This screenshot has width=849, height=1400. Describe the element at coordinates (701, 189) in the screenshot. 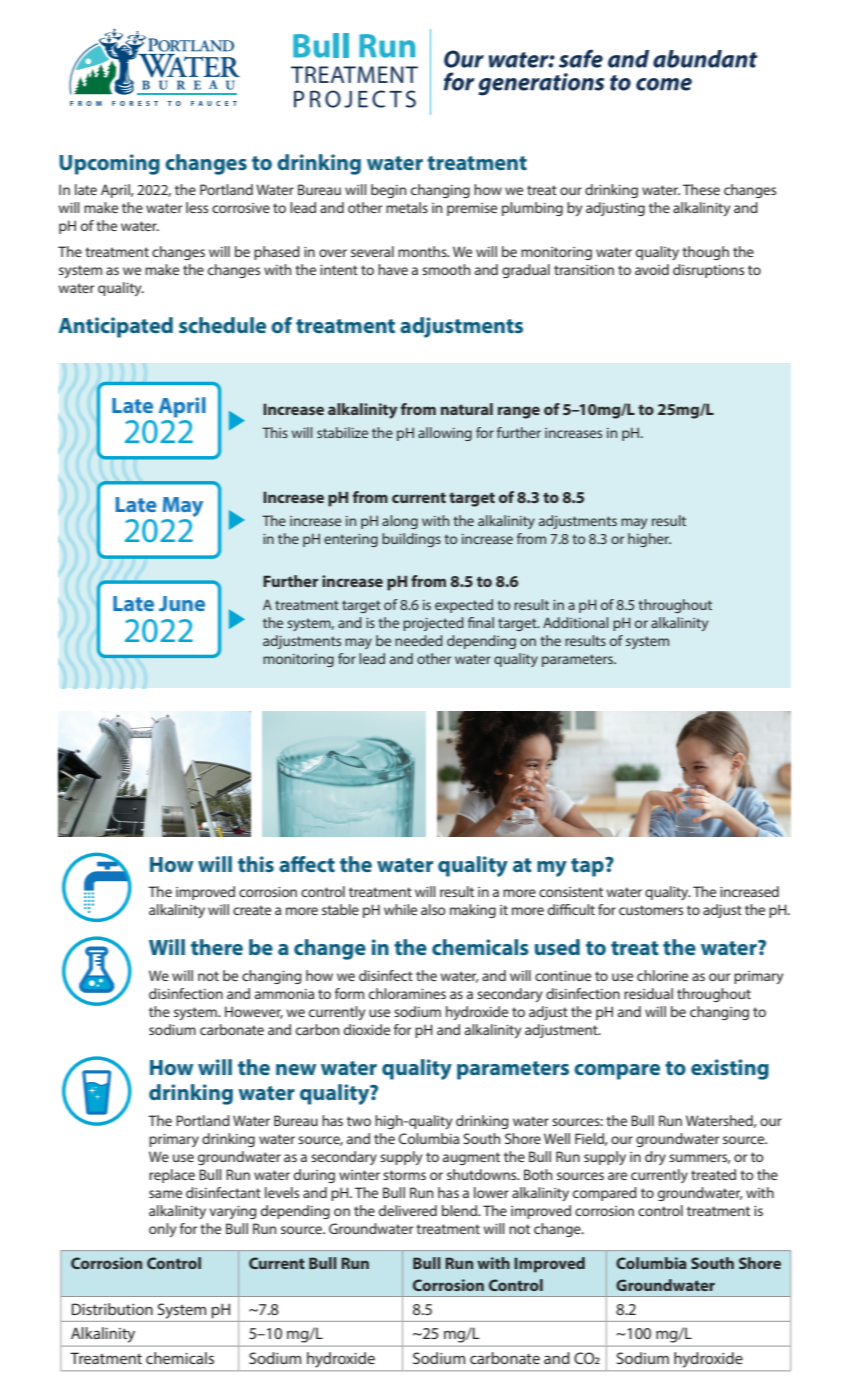

I see `These` at that location.
